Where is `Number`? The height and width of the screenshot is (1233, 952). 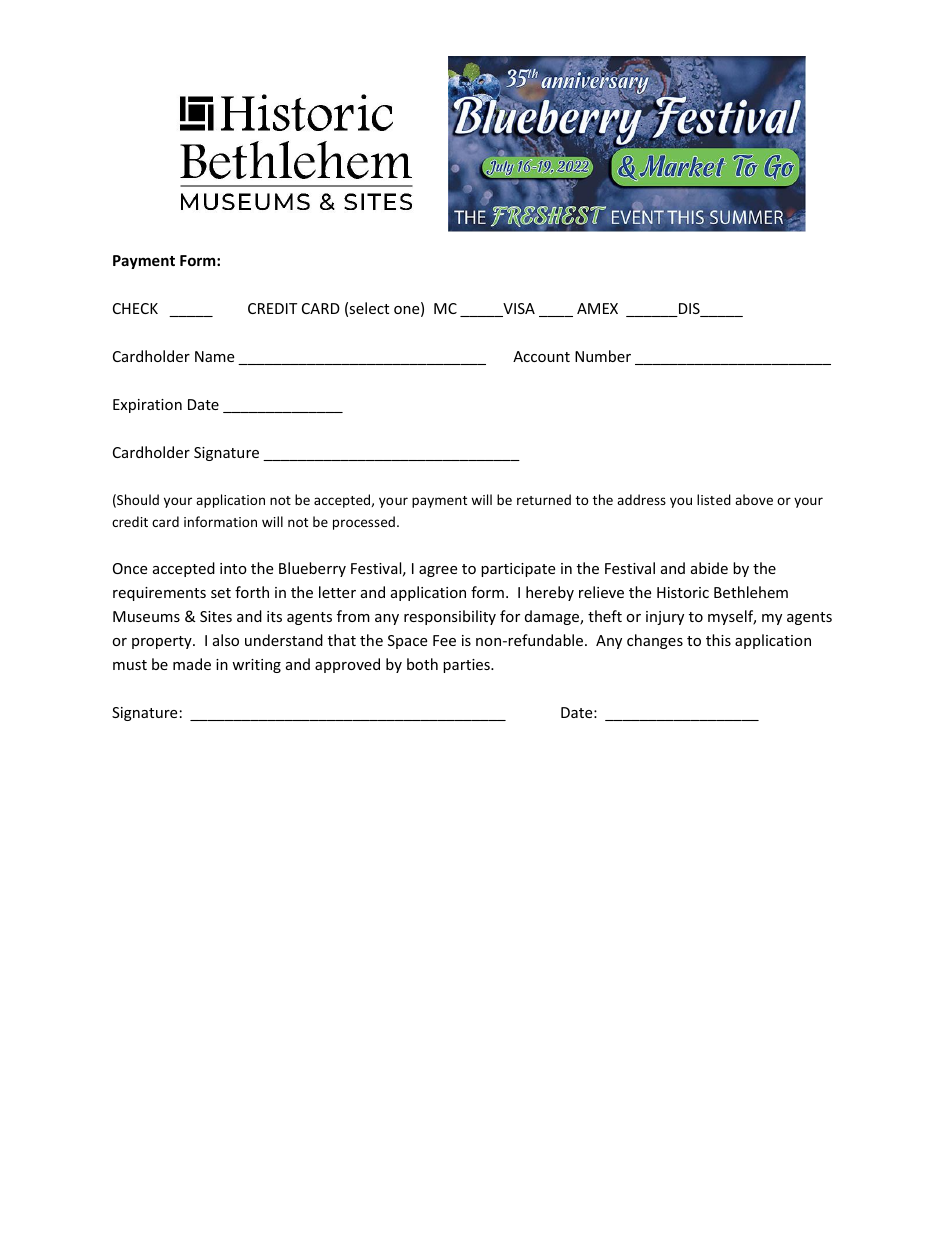
Number is located at coordinates (603, 356).
